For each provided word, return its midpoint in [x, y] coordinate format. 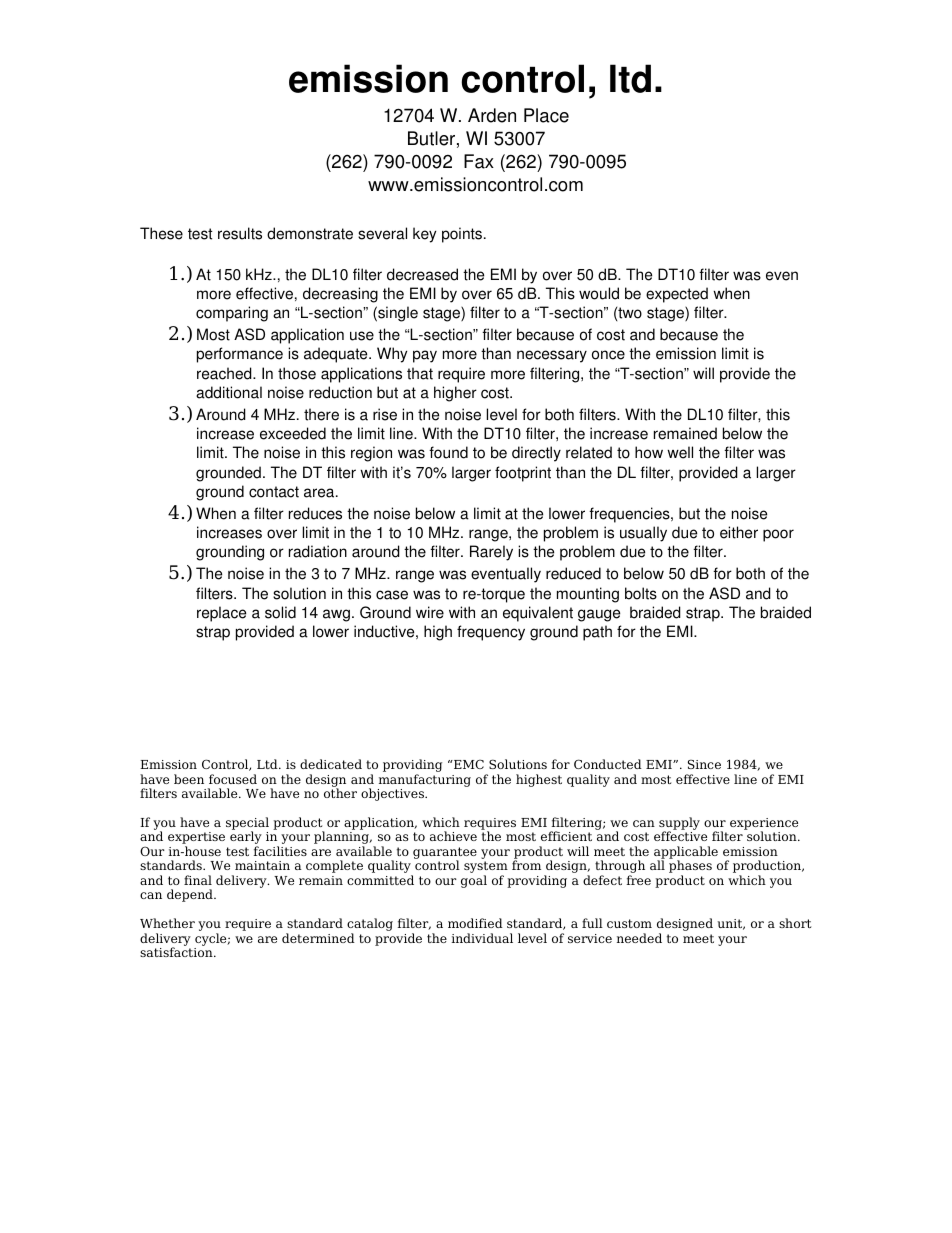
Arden [492, 115]
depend [191, 895]
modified [475, 923]
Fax [479, 161]
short [795, 923]
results [240, 233]
